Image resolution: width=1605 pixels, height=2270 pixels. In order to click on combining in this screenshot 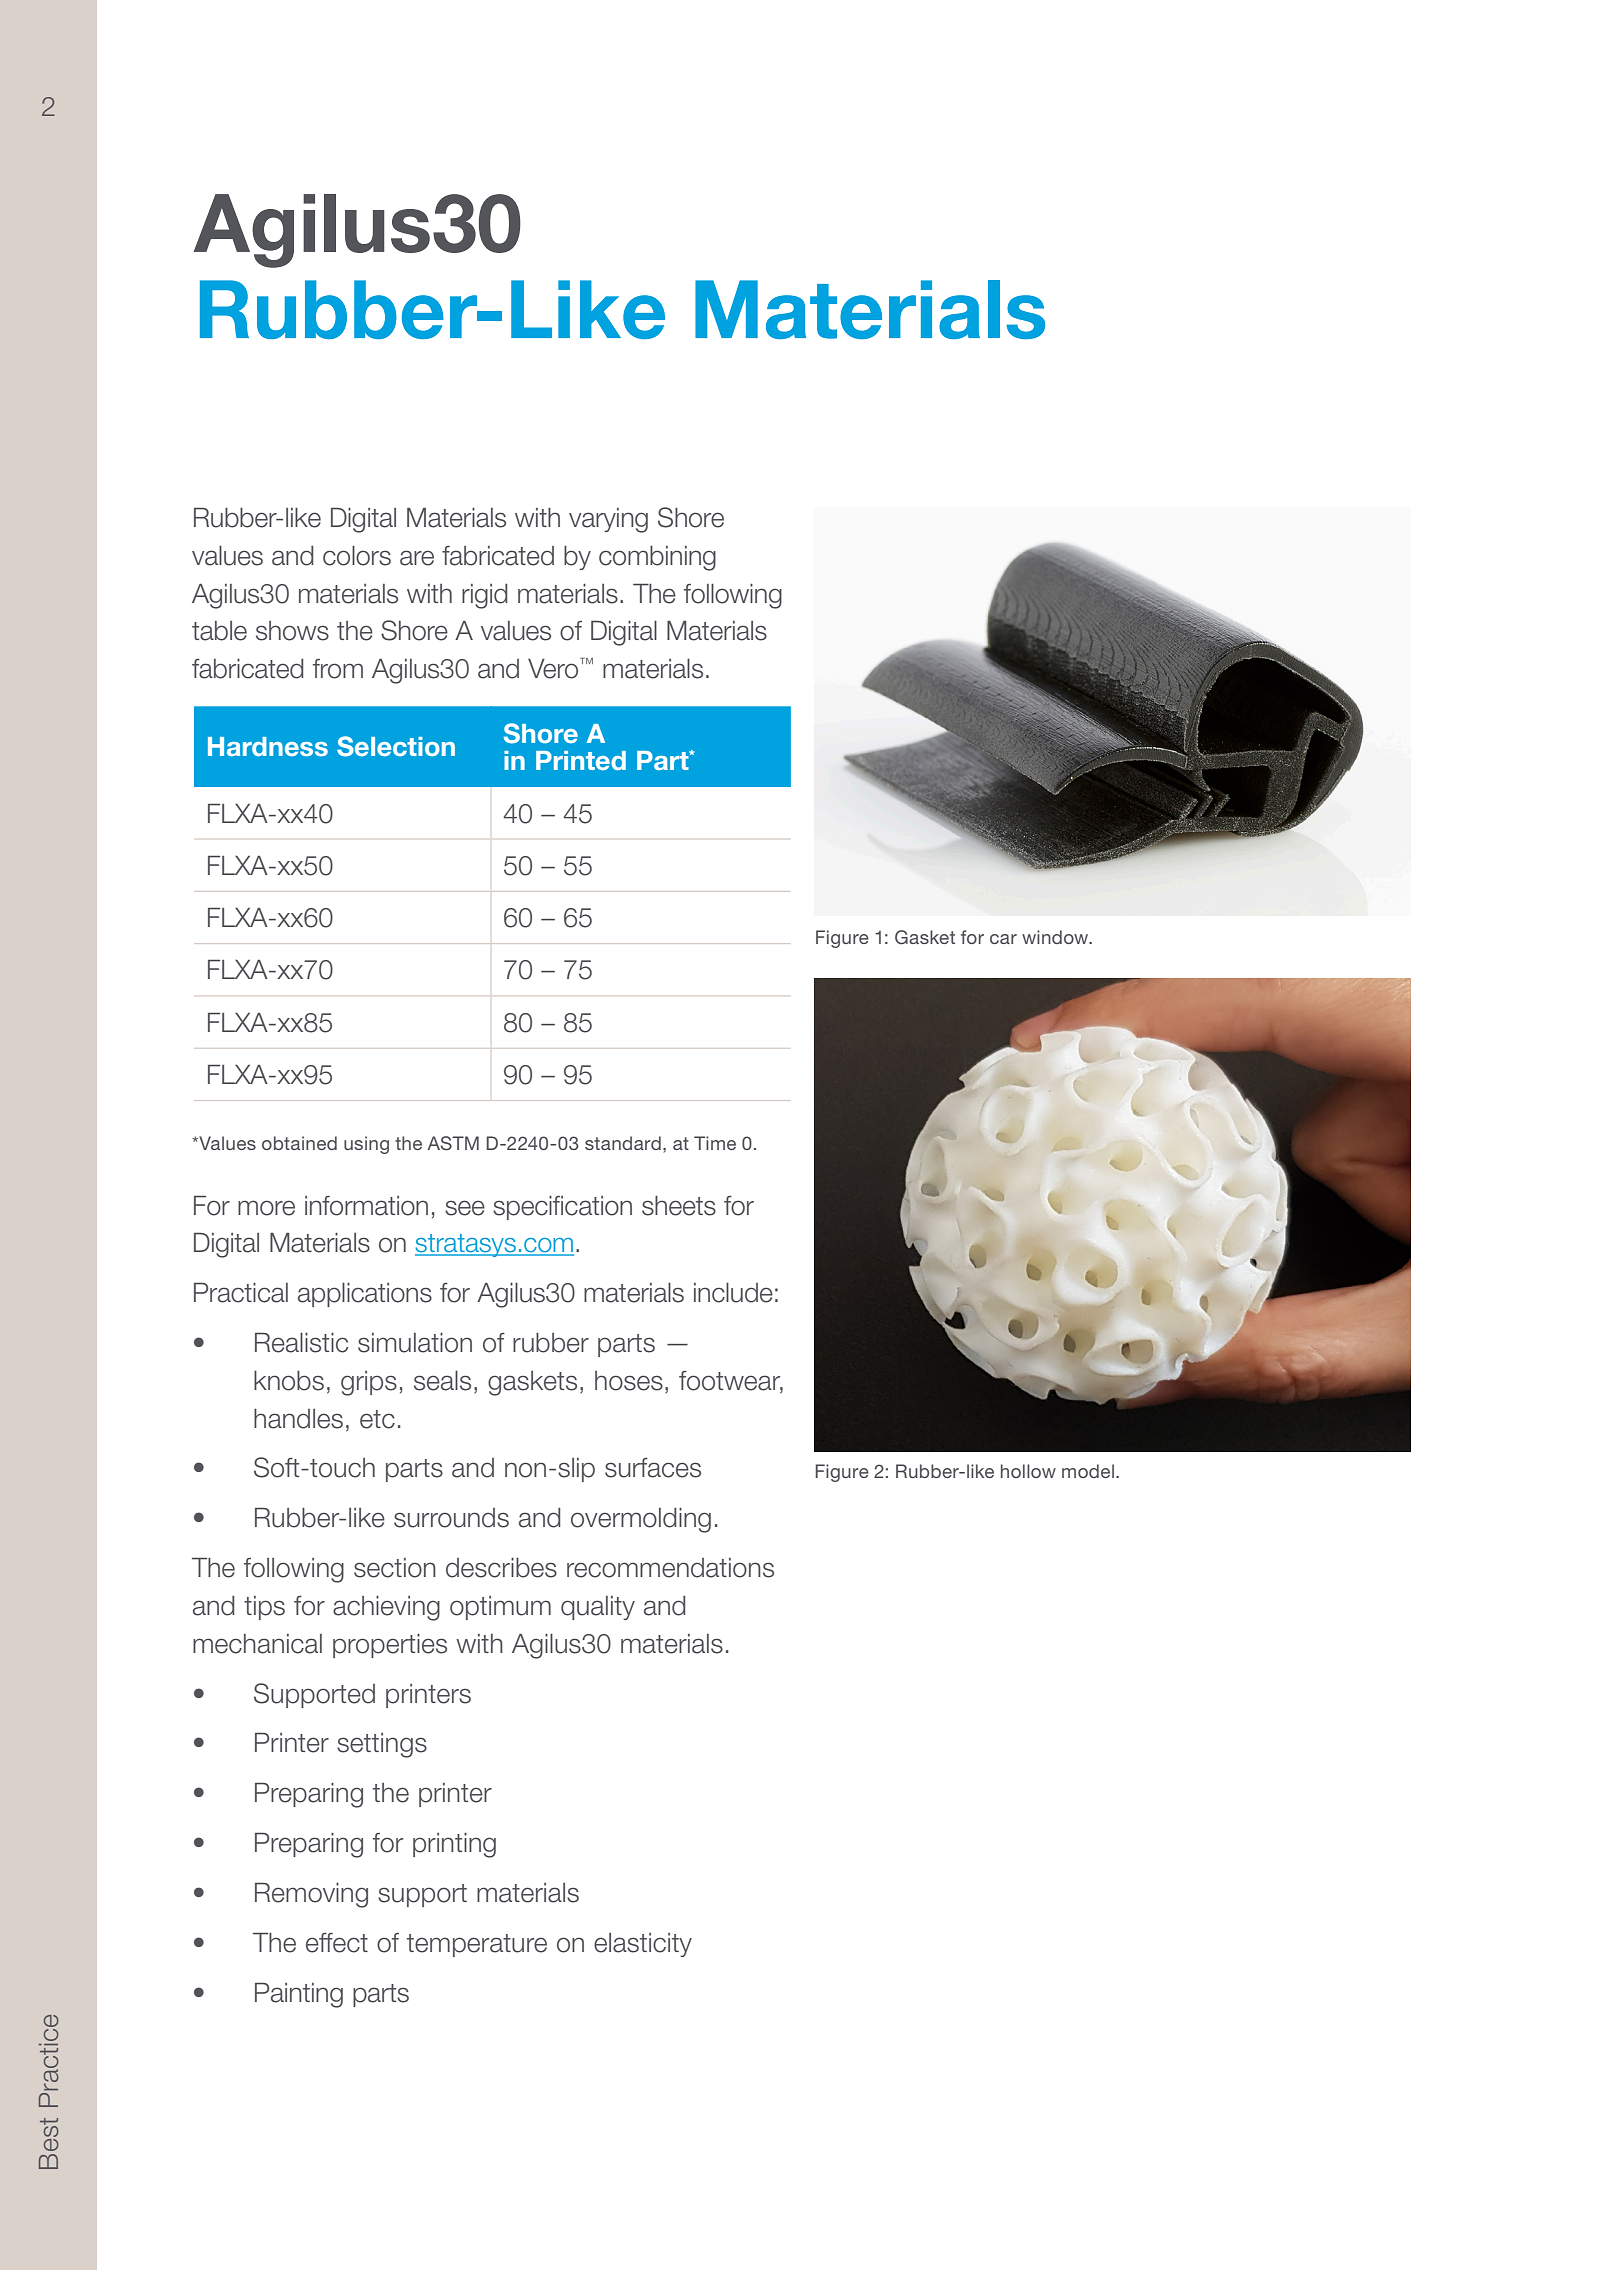, I will do `click(657, 558)`.
